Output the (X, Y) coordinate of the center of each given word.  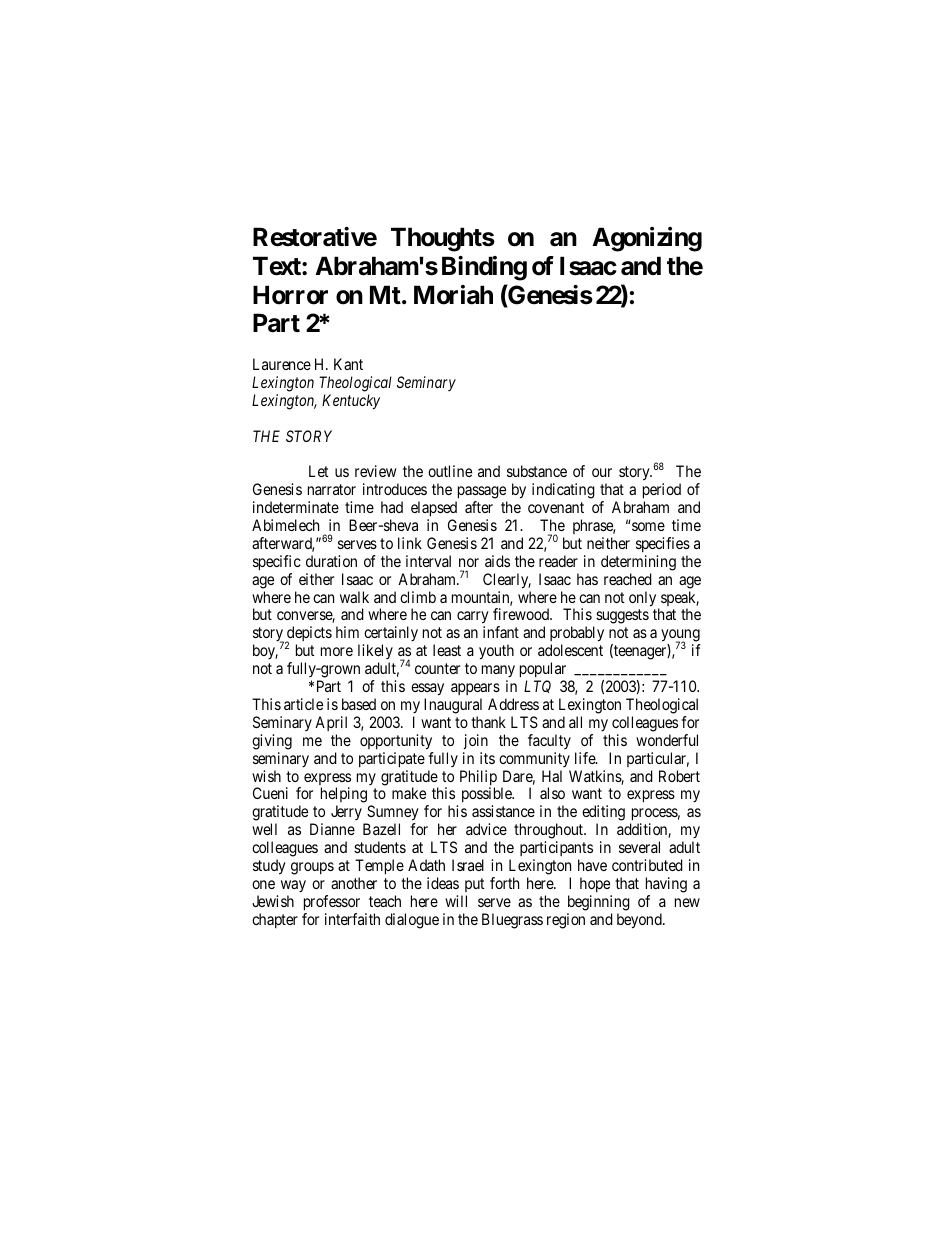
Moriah (453, 295)
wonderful (667, 740)
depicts (308, 635)
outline (450, 471)
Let (318, 471)
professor (332, 903)
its (487, 758)
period (662, 492)
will (456, 901)
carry (473, 619)
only (644, 600)
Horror (290, 295)
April (331, 723)
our (602, 472)
